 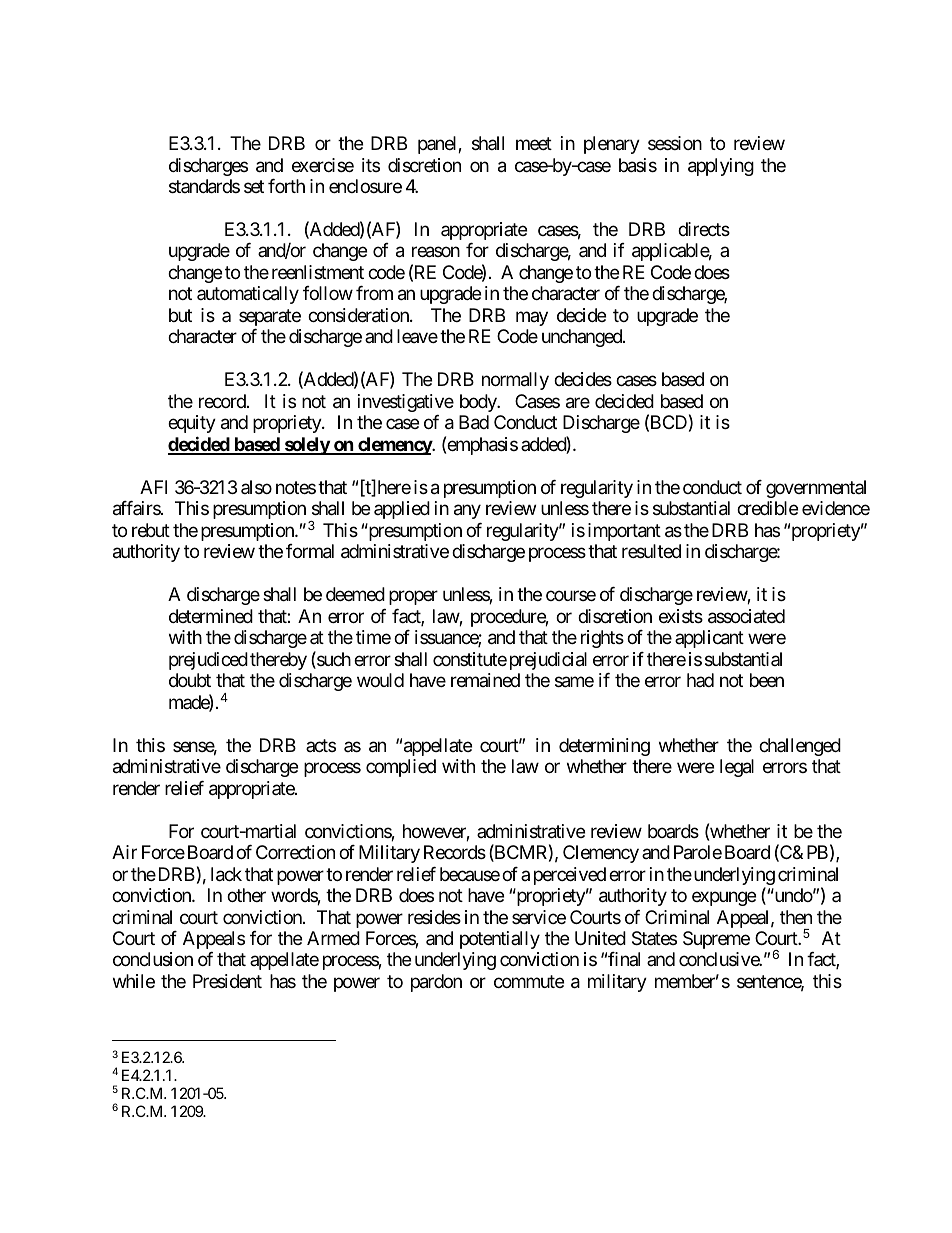 What do you see at coordinates (721, 167) in the screenshot?
I see `applying` at bounding box center [721, 167].
